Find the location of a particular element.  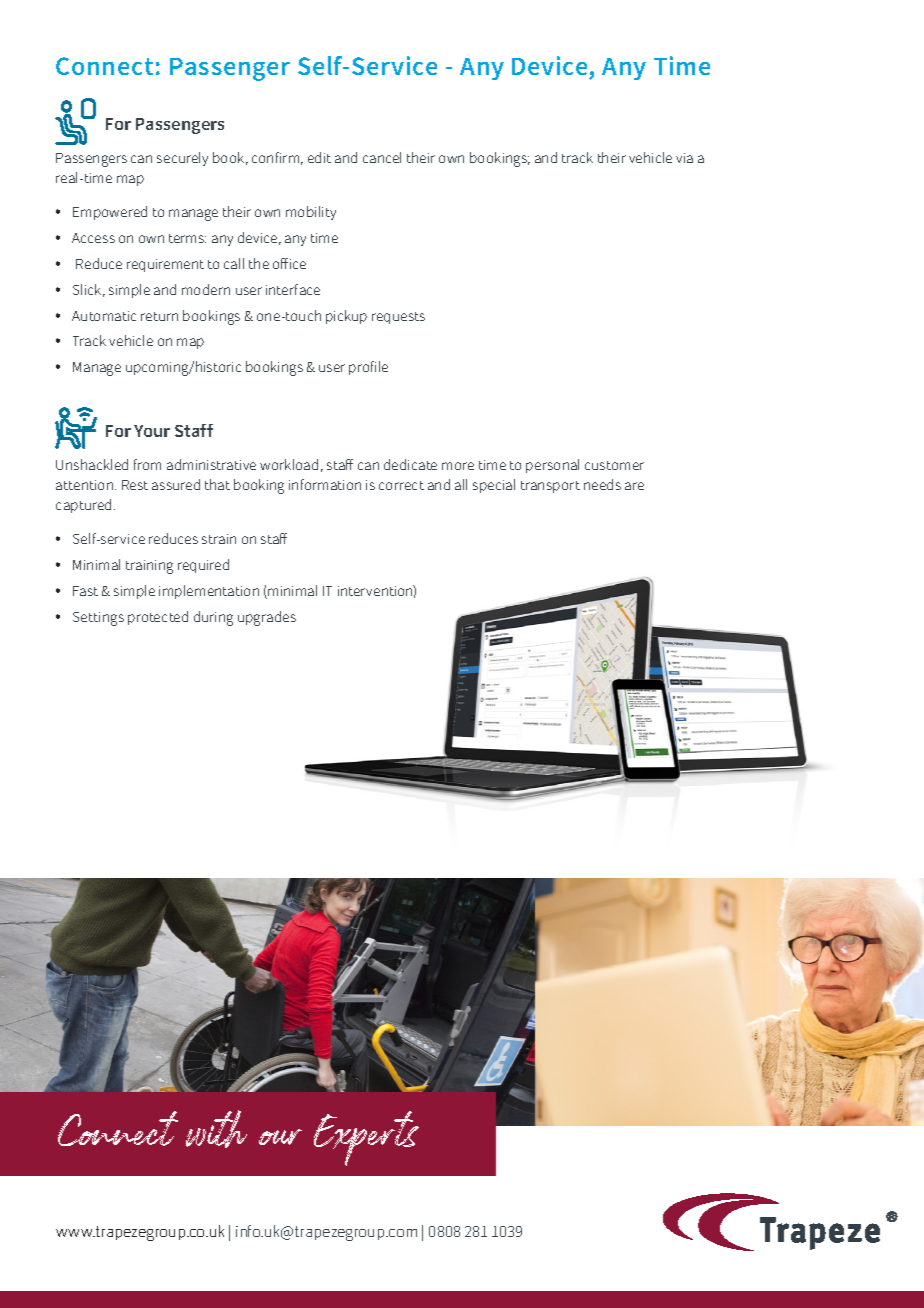

cancel is located at coordinates (382, 157).
